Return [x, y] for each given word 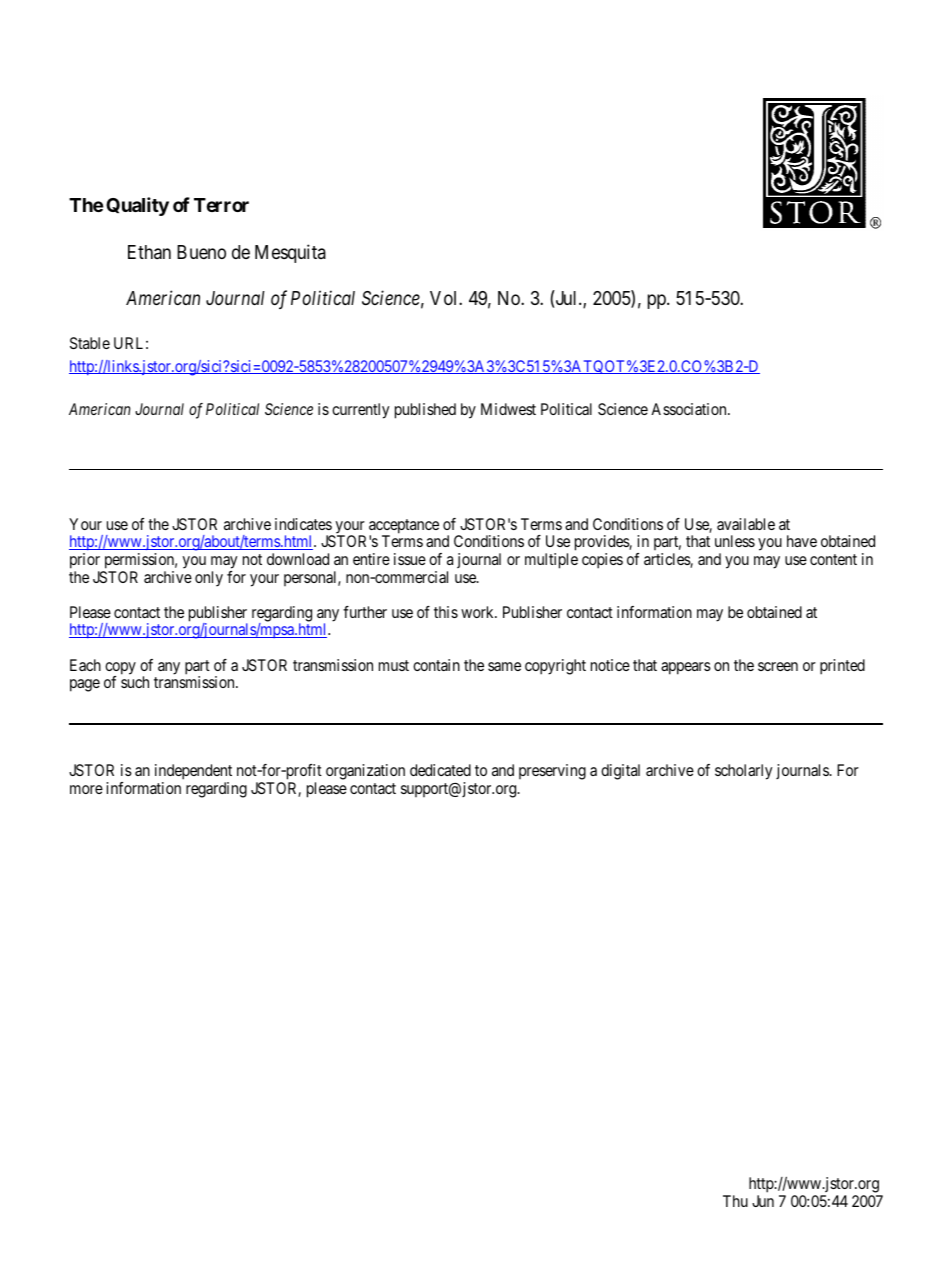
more [86, 789]
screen [778, 666]
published [425, 411]
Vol [445, 298]
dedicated [440, 770]
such [135, 682]
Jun [763, 1201]
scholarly [743, 772]
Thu [735, 1201]
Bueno [201, 252]
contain [436, 665]
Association [690, 409]
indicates [303, 524]
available [746, 524]
